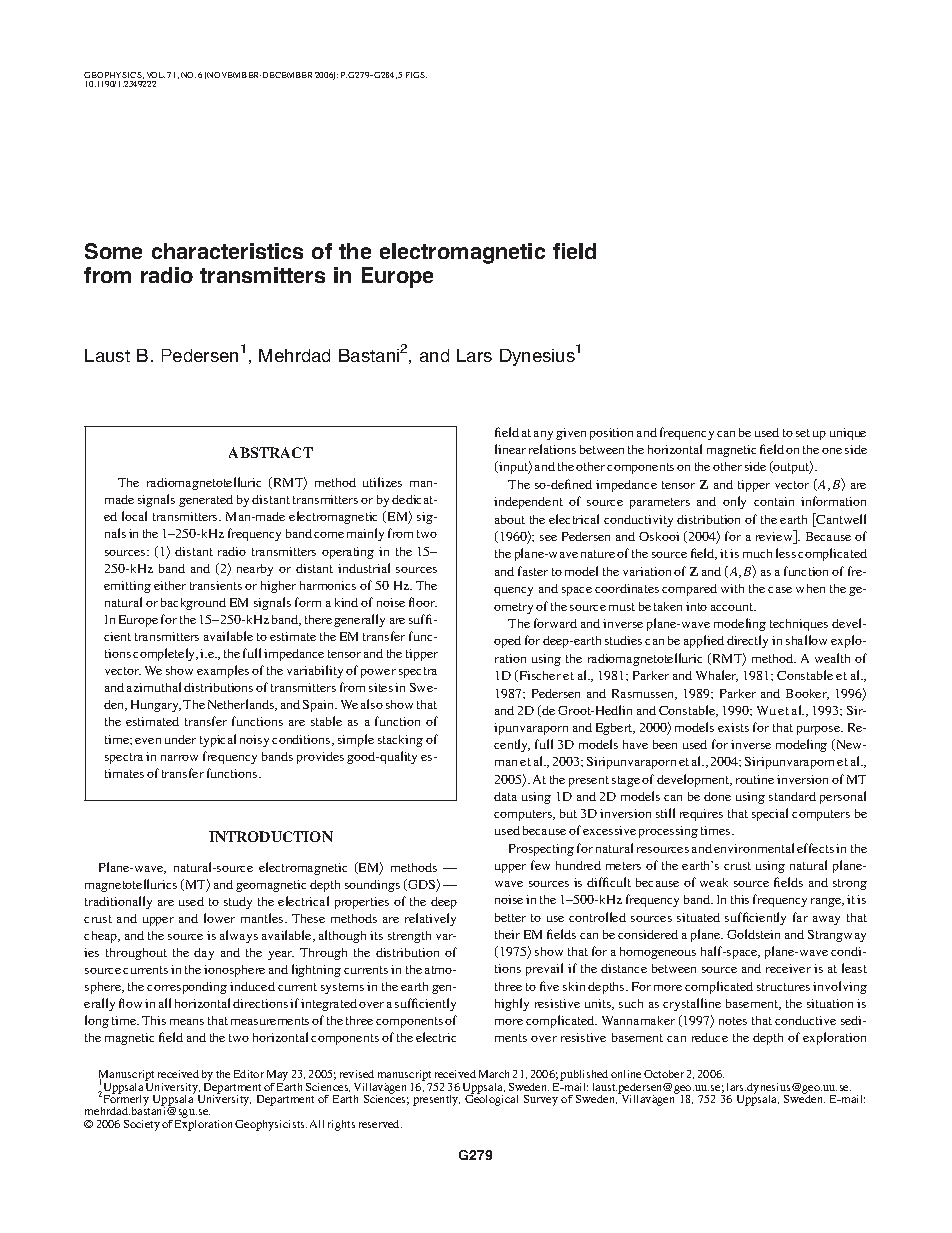 This screenshot has width=952, height=1233. Describe the element at coordinates (543, 435) in the screenshot. I see `any` at that location.
